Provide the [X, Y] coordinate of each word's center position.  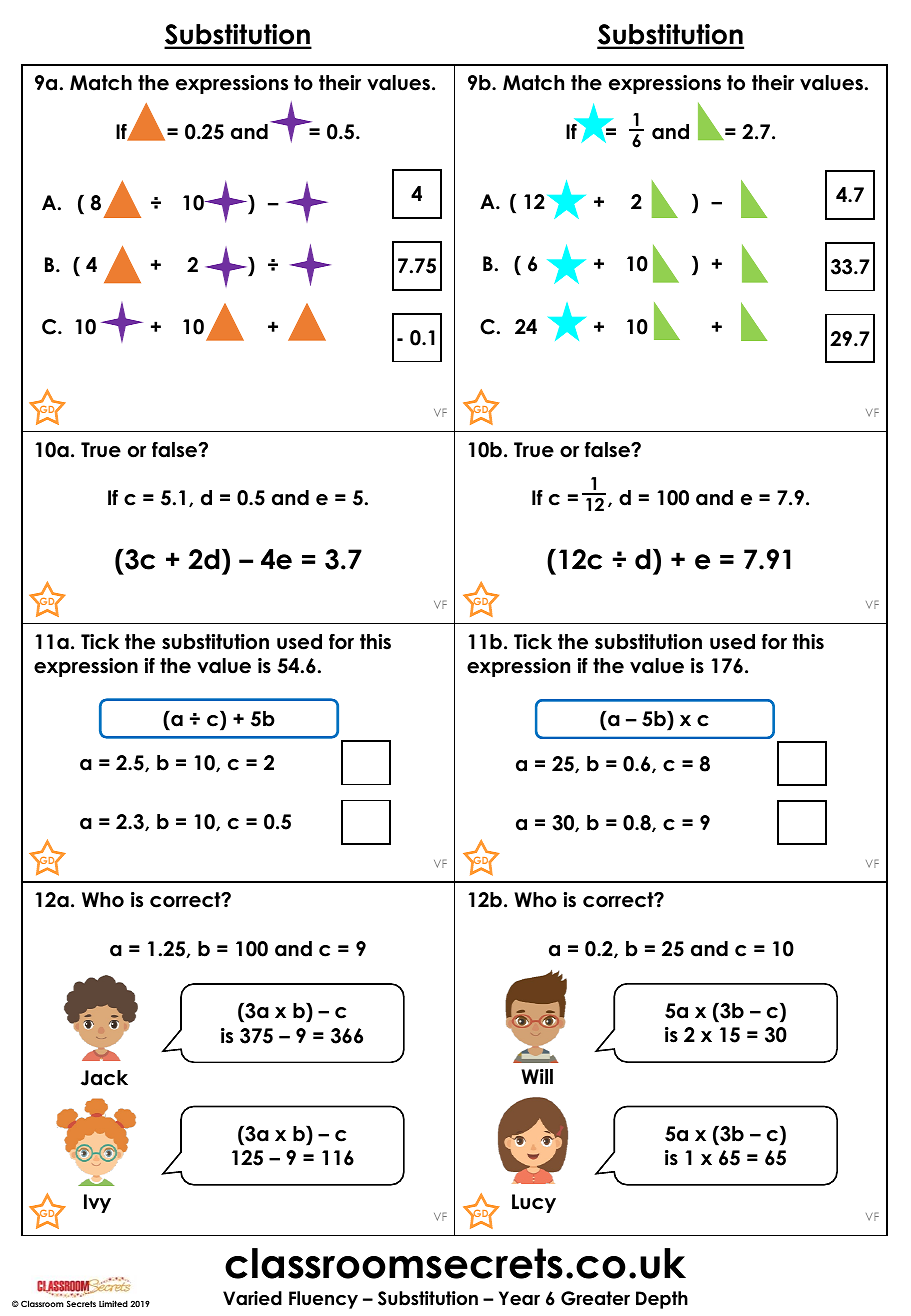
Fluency [323, 1300]
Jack [104, 1078]
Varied [252, 1298]
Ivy [97, 1203]
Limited [113, 1303]
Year [519, 1298]
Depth [662, 1300]
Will [537, 1076]
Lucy [534, 1203]
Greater [595, 1298]
